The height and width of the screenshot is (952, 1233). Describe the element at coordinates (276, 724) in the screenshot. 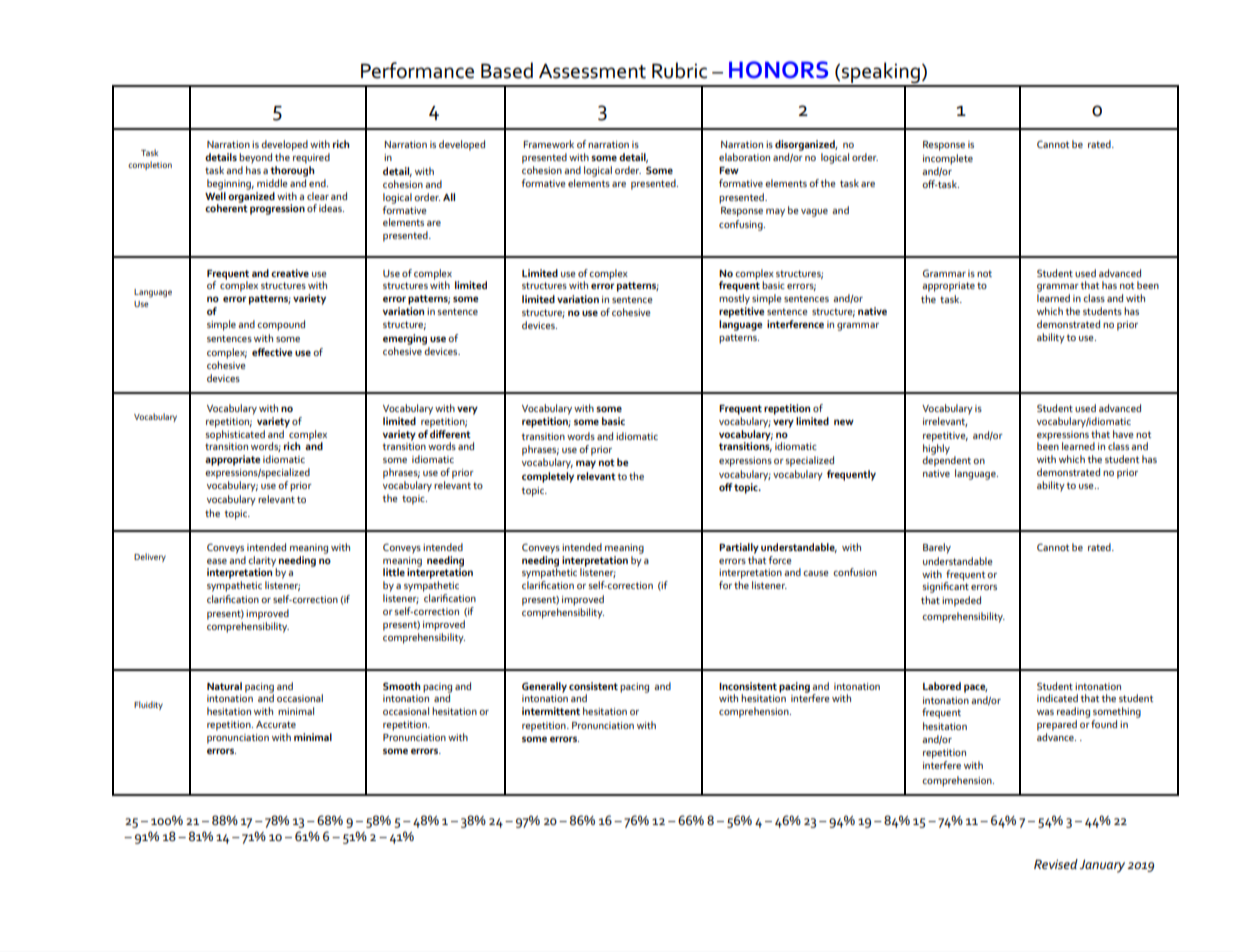

I see `Accurate` at that location.
